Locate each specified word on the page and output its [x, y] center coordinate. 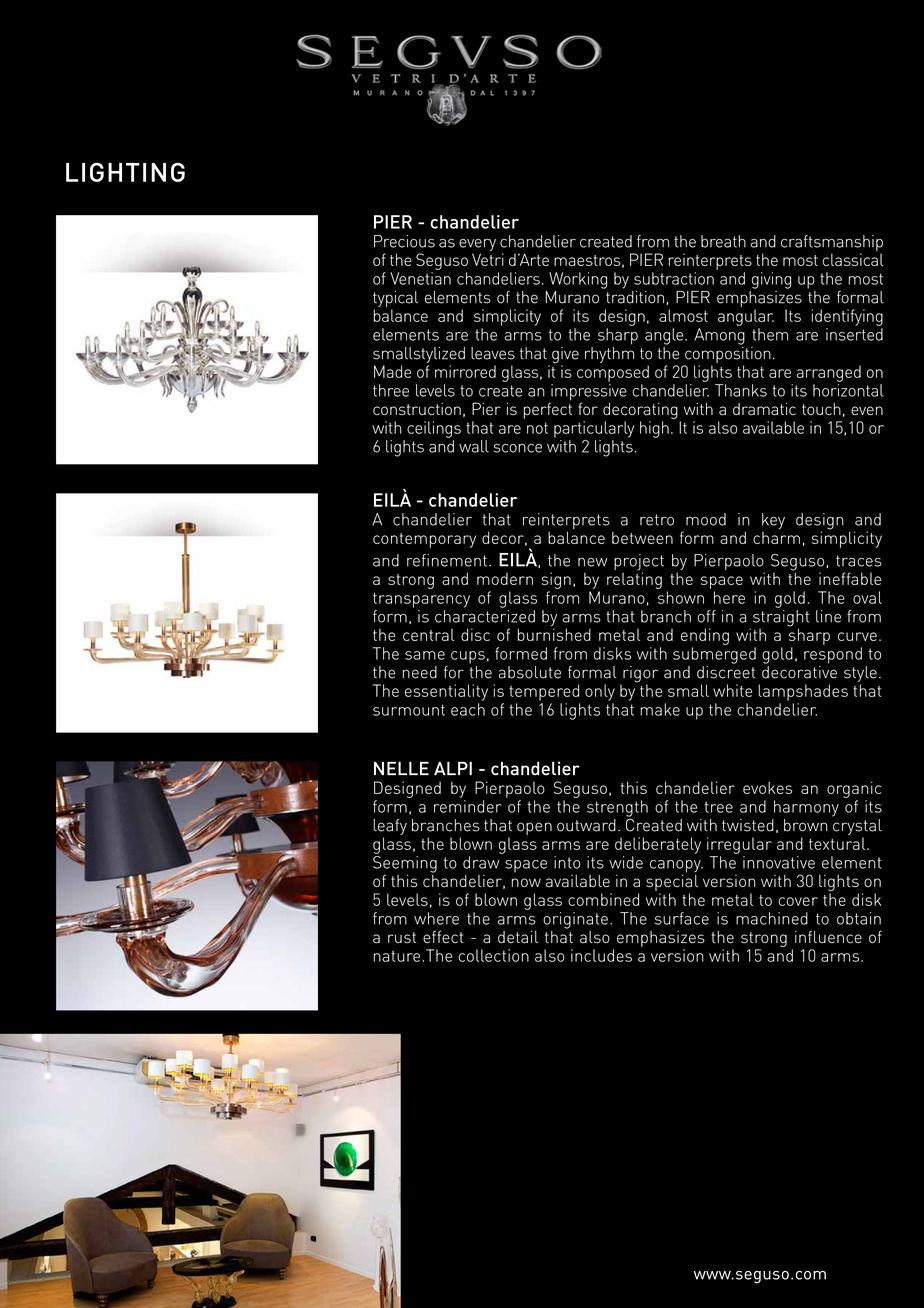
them [770, 334]
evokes [767, 787]
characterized [485, 616]
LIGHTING [125, 172]
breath [723, 241]
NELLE [401, 768]
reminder [467, 806]
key [773, 521]
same [425, 655]
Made [392, 371]
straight [779, 619]
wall [474, 446]
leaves [493, 353]
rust [402, 937]
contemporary [424, 540]
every [477, 245]
